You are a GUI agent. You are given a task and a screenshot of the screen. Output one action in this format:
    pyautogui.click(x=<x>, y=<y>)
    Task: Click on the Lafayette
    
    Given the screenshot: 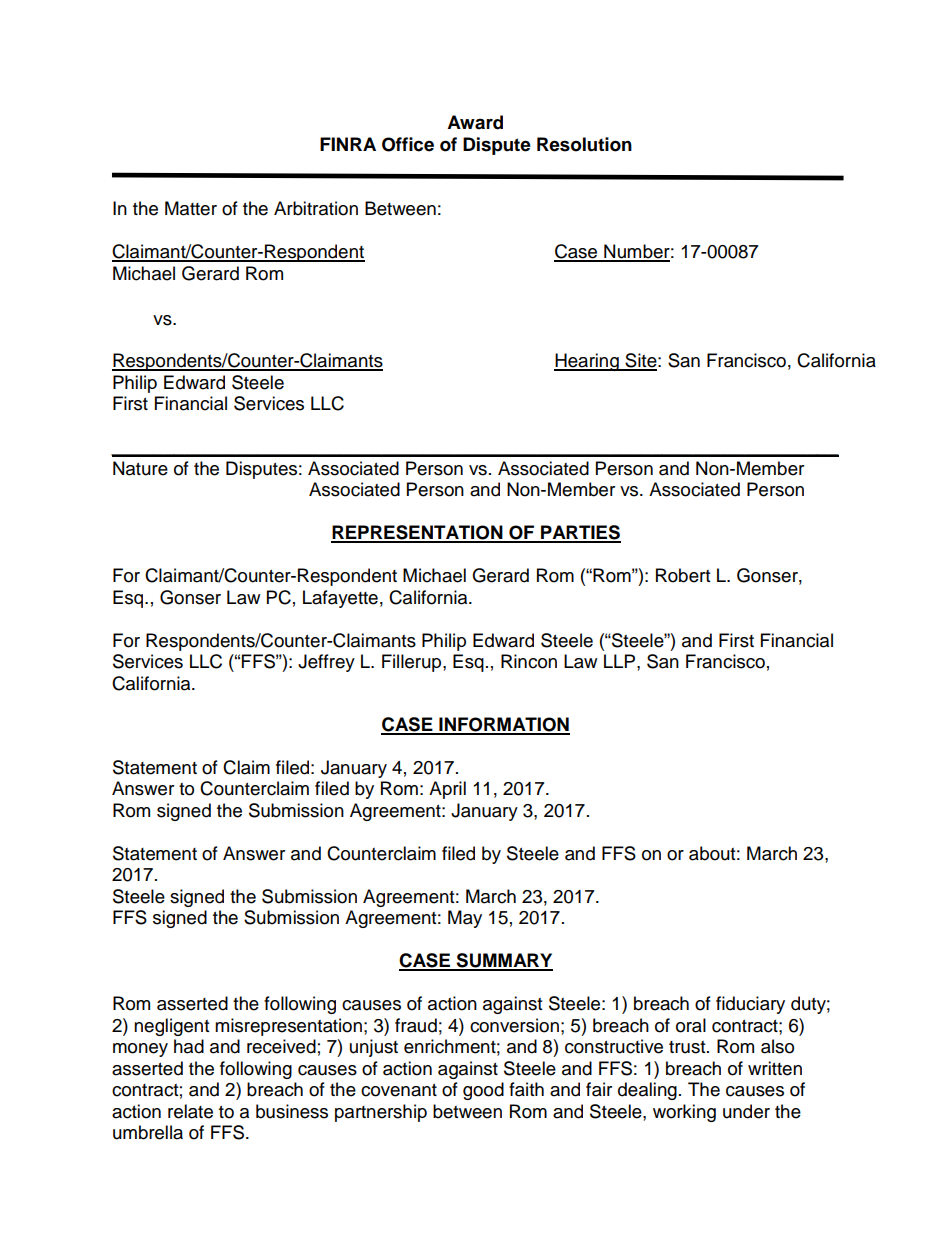 What is the action you would take?
    pyautogui.click(x=340, y=599)
